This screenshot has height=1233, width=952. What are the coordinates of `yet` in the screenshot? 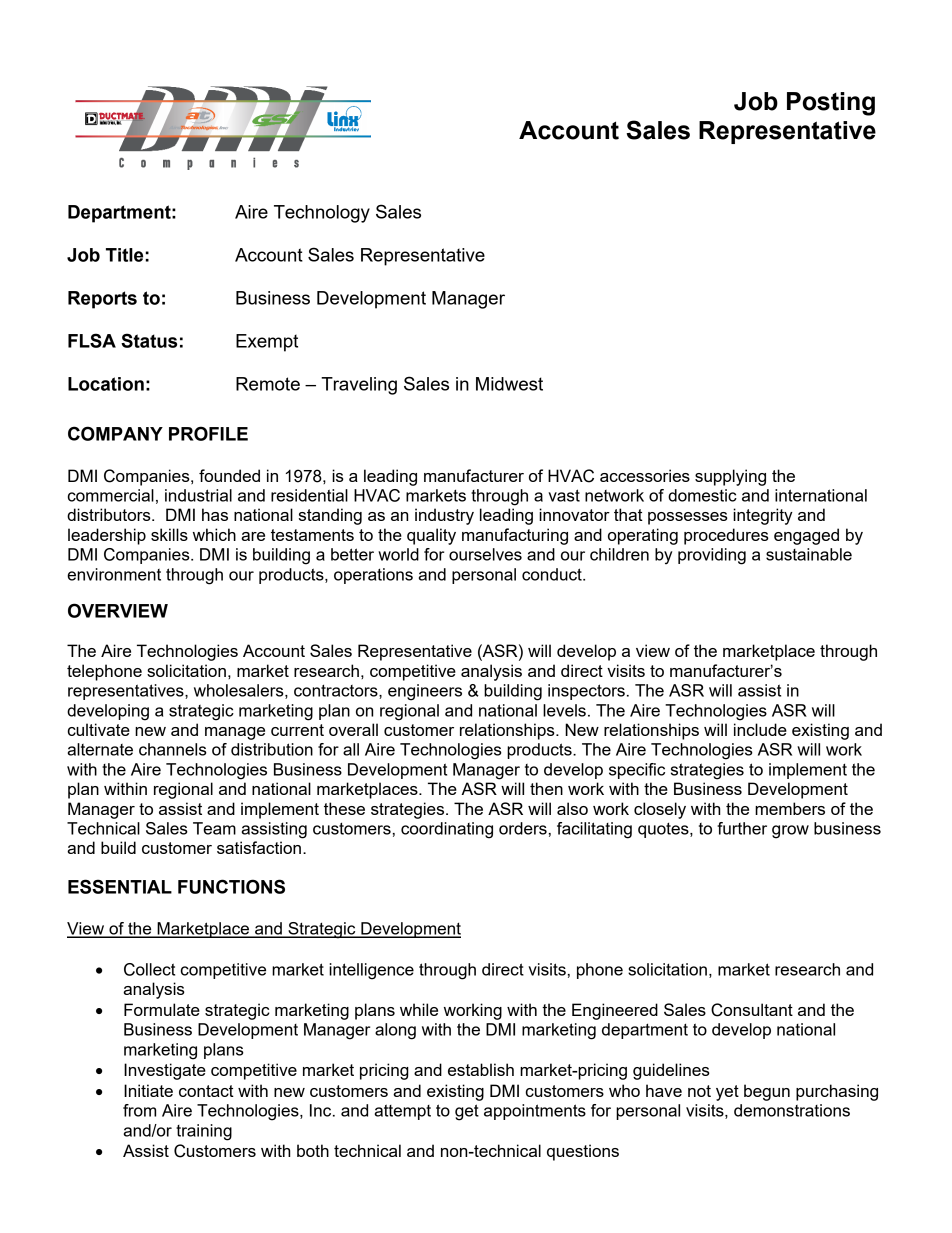 It's located at (727, 1093).
